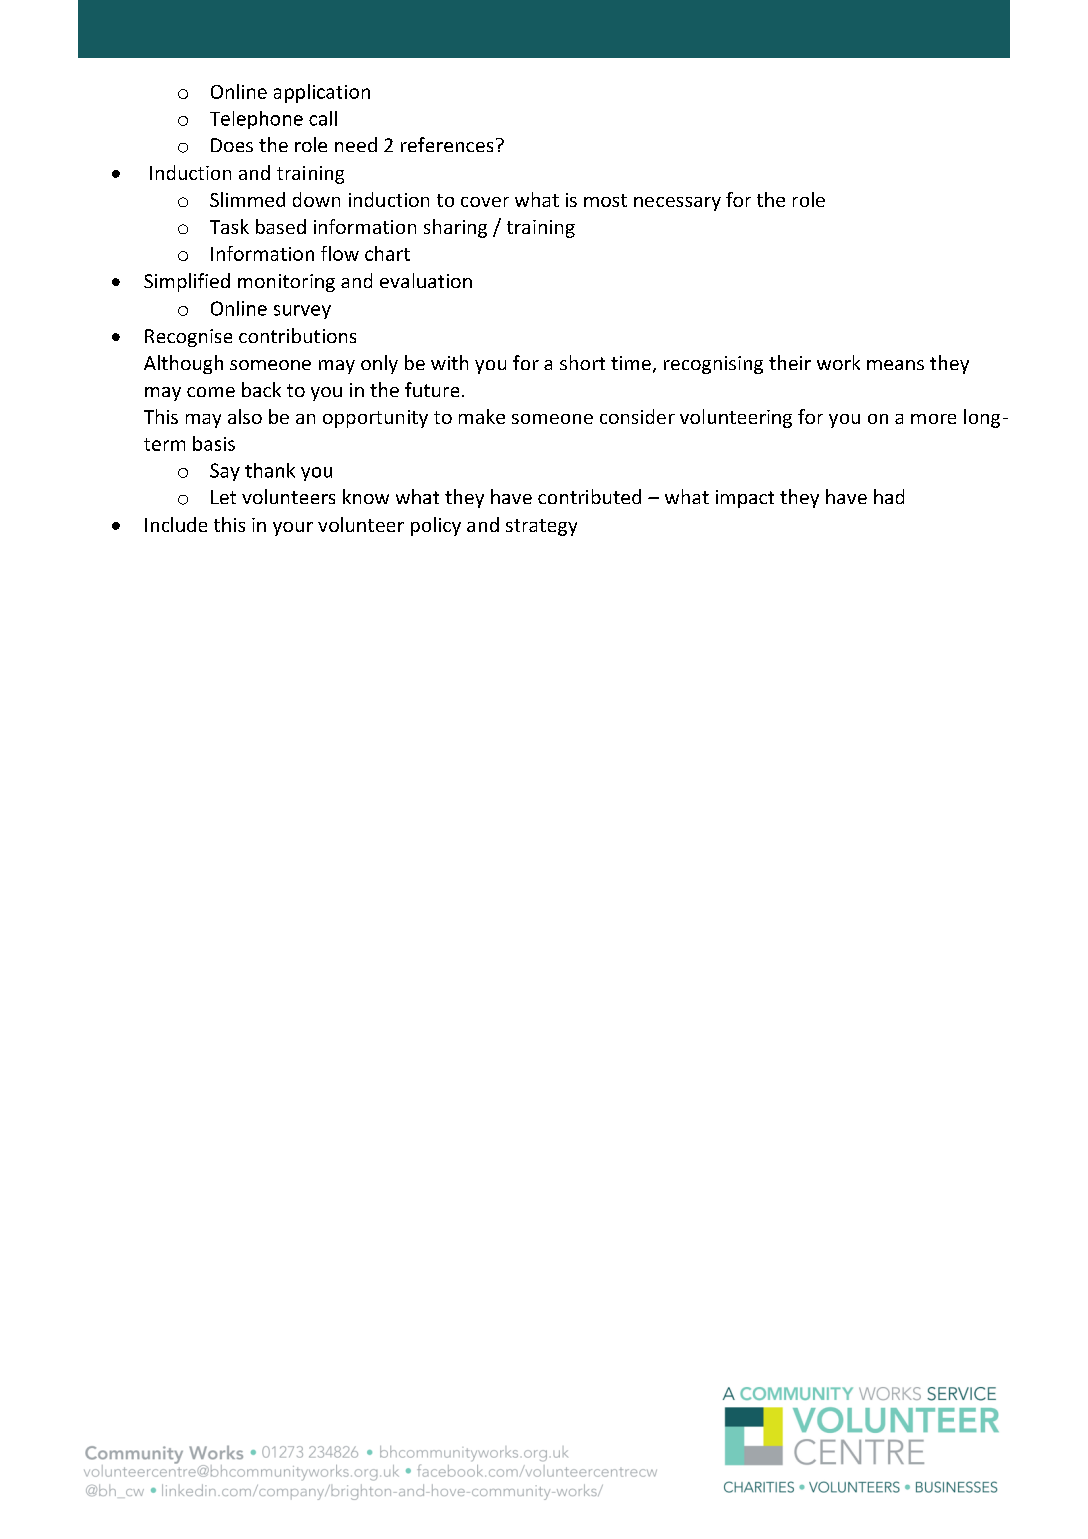 This screenshot has height=1539, width=1088. Describe the element at coordinates (455, 228) in the screenshot. I see `sharing` at that location.
